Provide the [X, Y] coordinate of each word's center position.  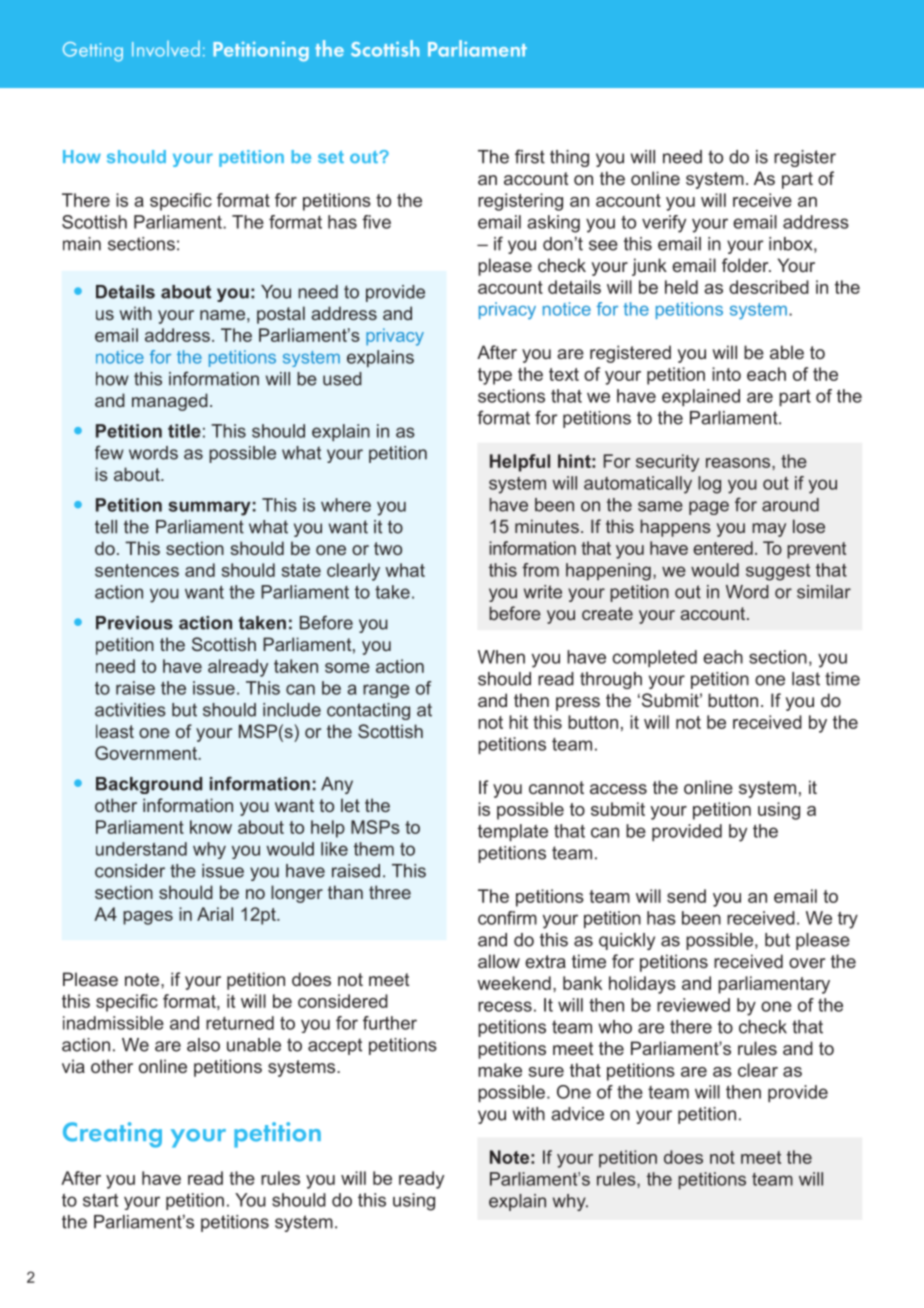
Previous [134, 623]
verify [664, 224]
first [530, 156]
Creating [112, 1135]
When [501, 657]
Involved [166, 49]
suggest [778, 572]
